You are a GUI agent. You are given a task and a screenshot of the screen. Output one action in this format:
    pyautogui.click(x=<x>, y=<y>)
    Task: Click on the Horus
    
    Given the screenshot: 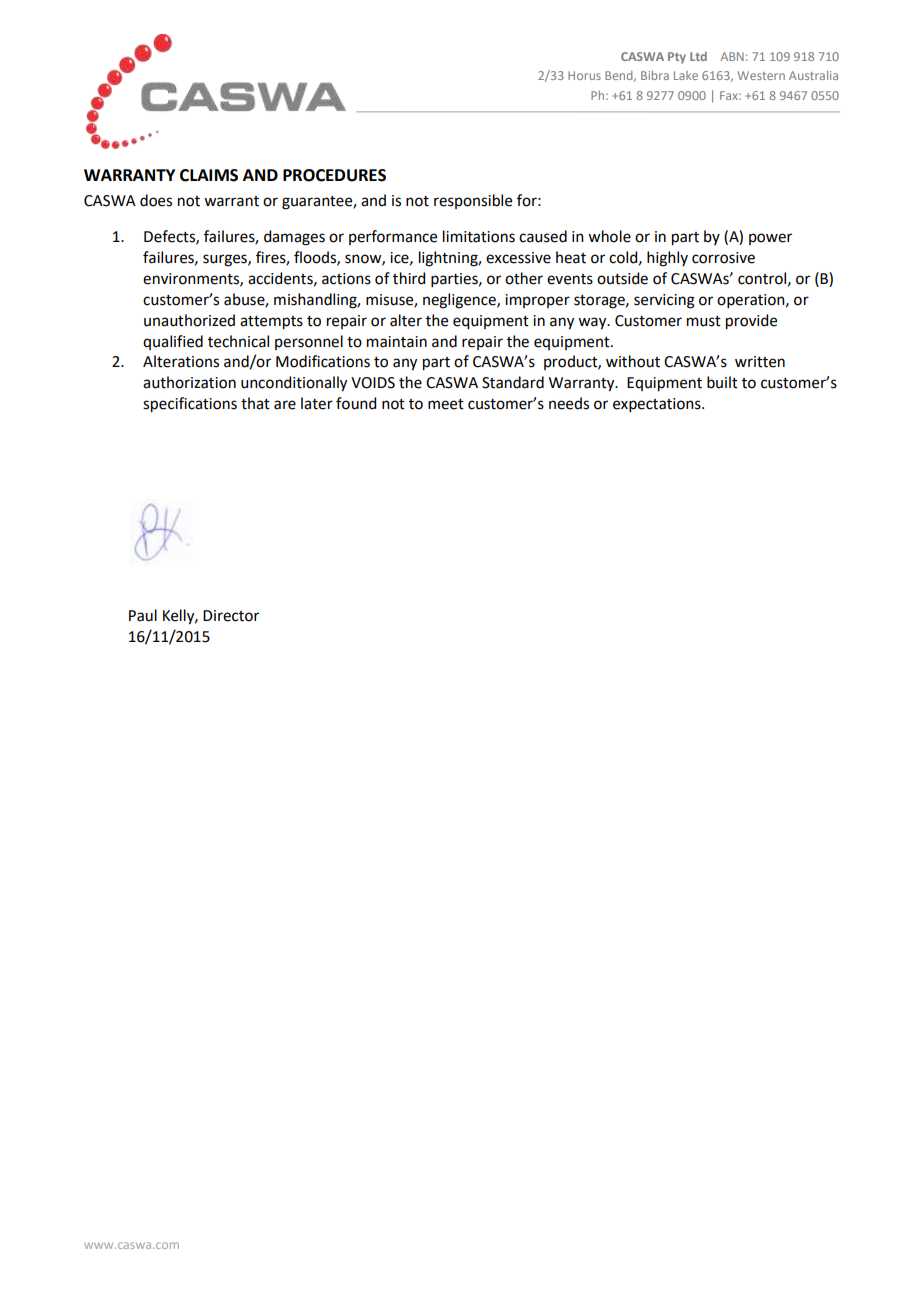 What is the action you would take?
    pyautogui.click(x=584, y=75)
